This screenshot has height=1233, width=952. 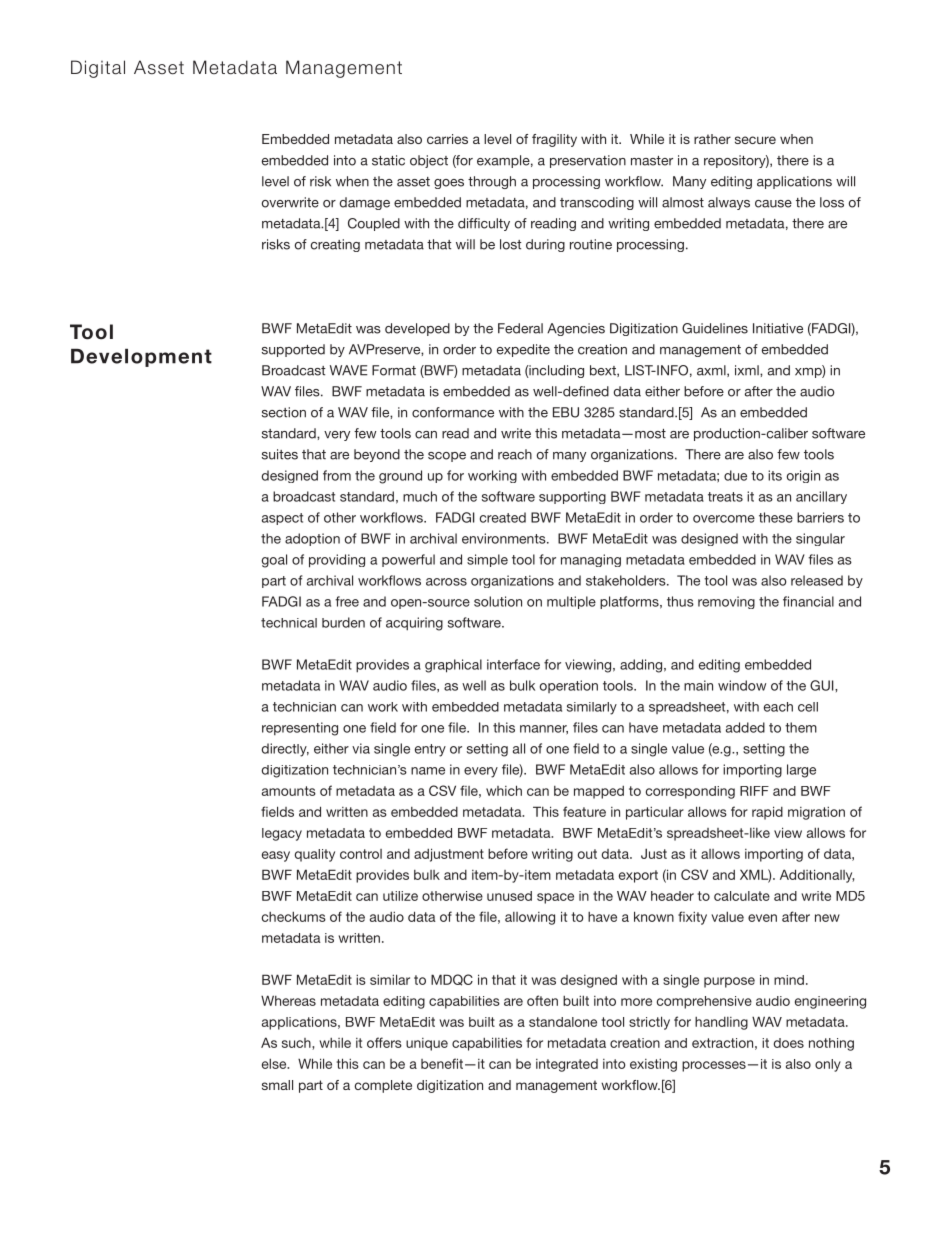 What do you see at coordinates (767, 813) in the screenshot?
I see `rapid` at bounding box center [767, 813].
